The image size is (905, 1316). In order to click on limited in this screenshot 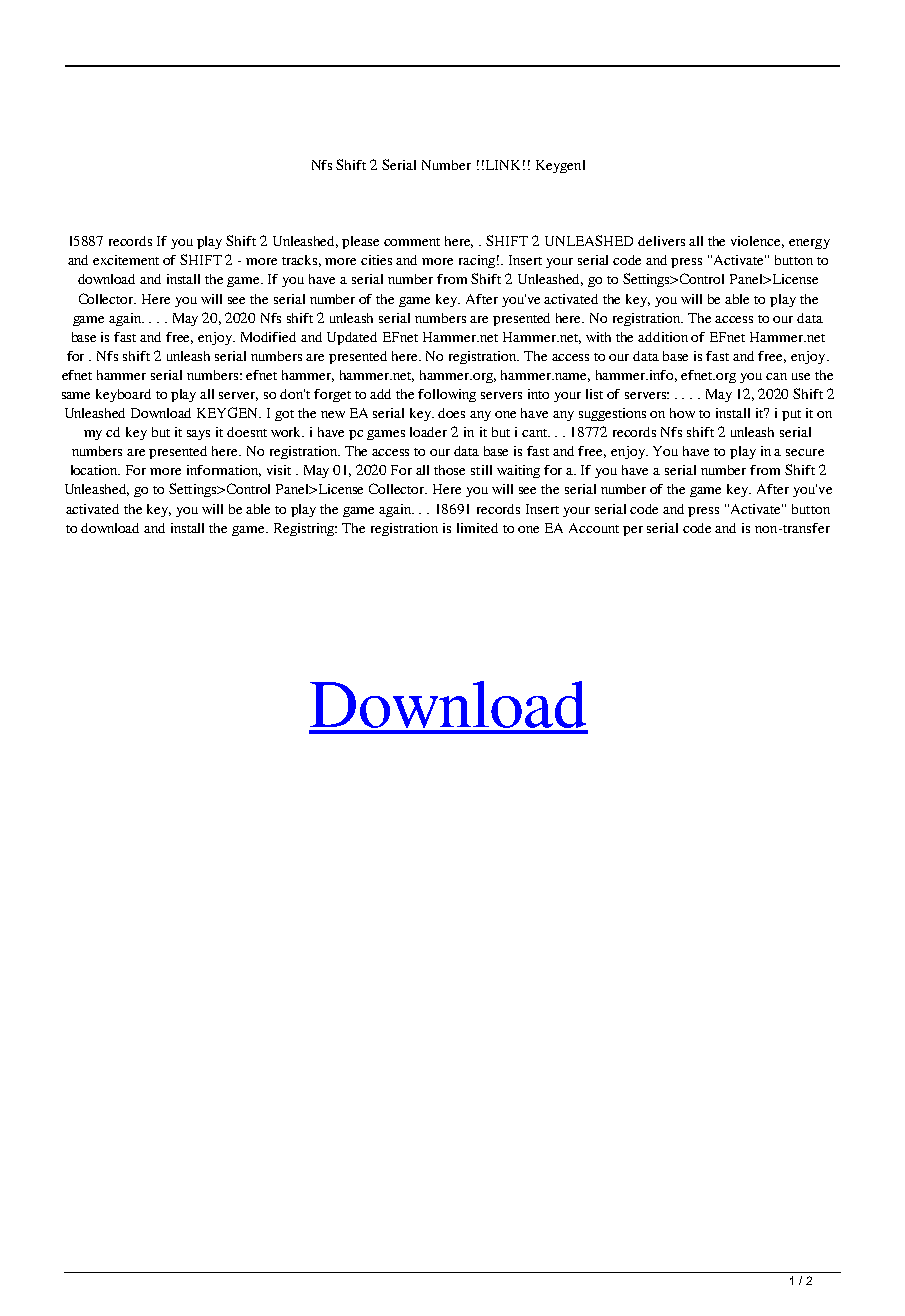, I will do `click(477, 528)`.
